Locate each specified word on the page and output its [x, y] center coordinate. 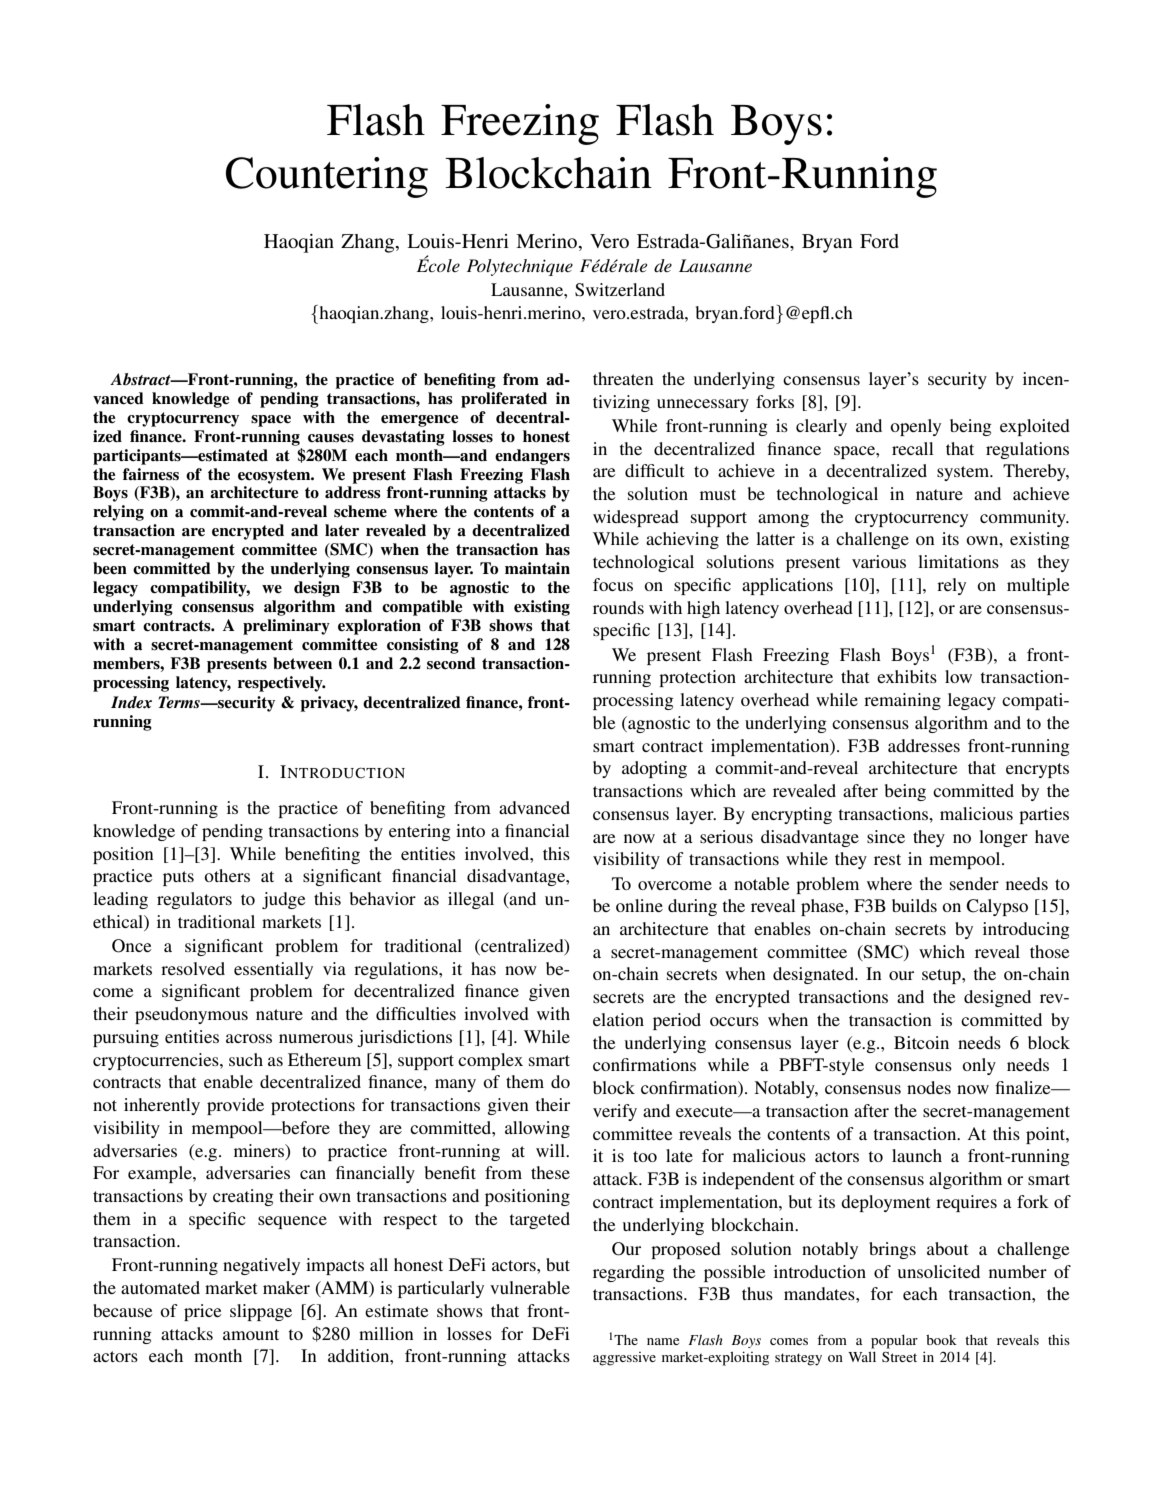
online [639, 905]
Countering [327, 177]
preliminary [286, 627]
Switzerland [620, 290]
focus [613, 584]
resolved [193, 968]
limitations [958, 561]
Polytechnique [520, 267]
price [203, 1312]
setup [942, 976]
